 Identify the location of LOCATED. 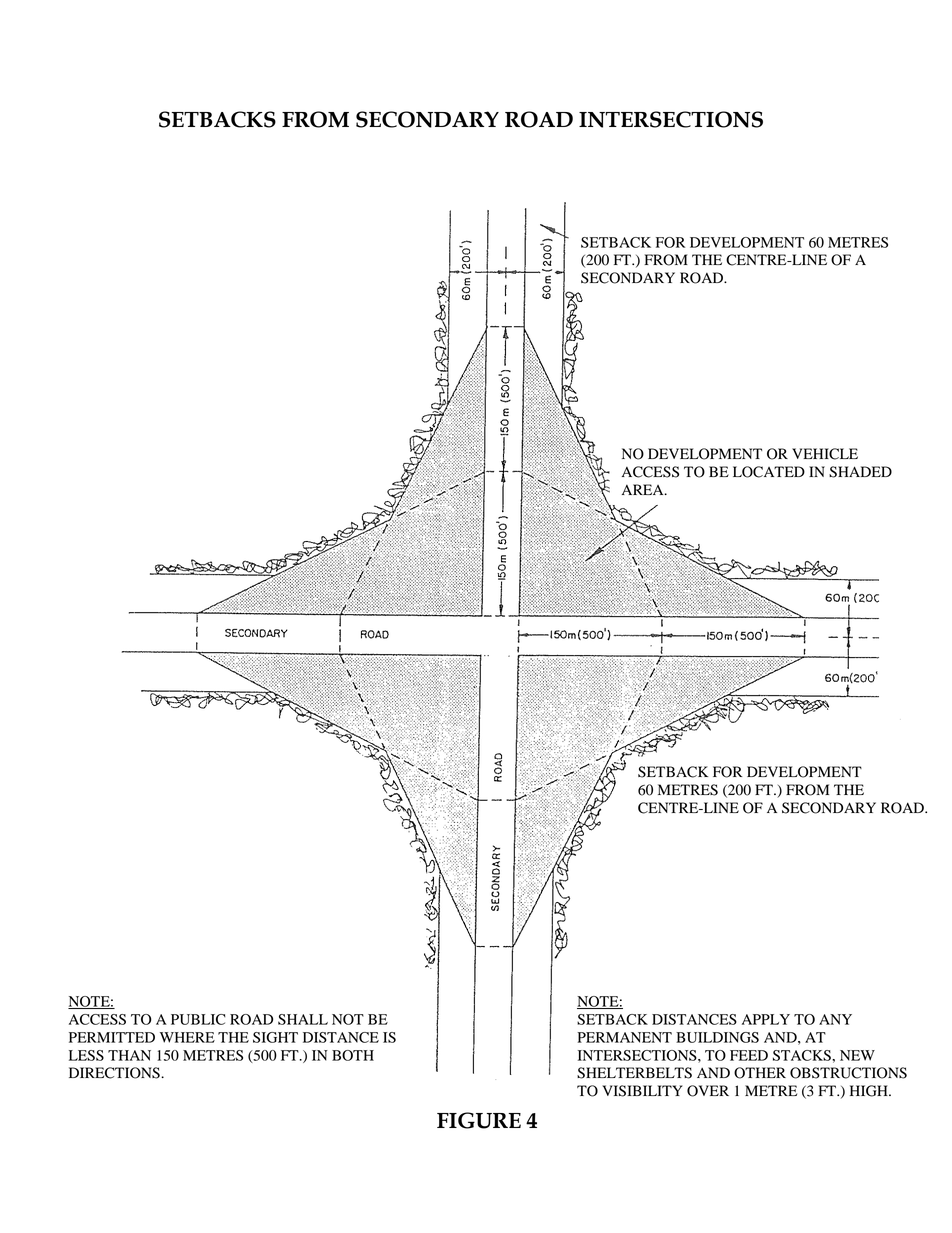
(769, 472).
